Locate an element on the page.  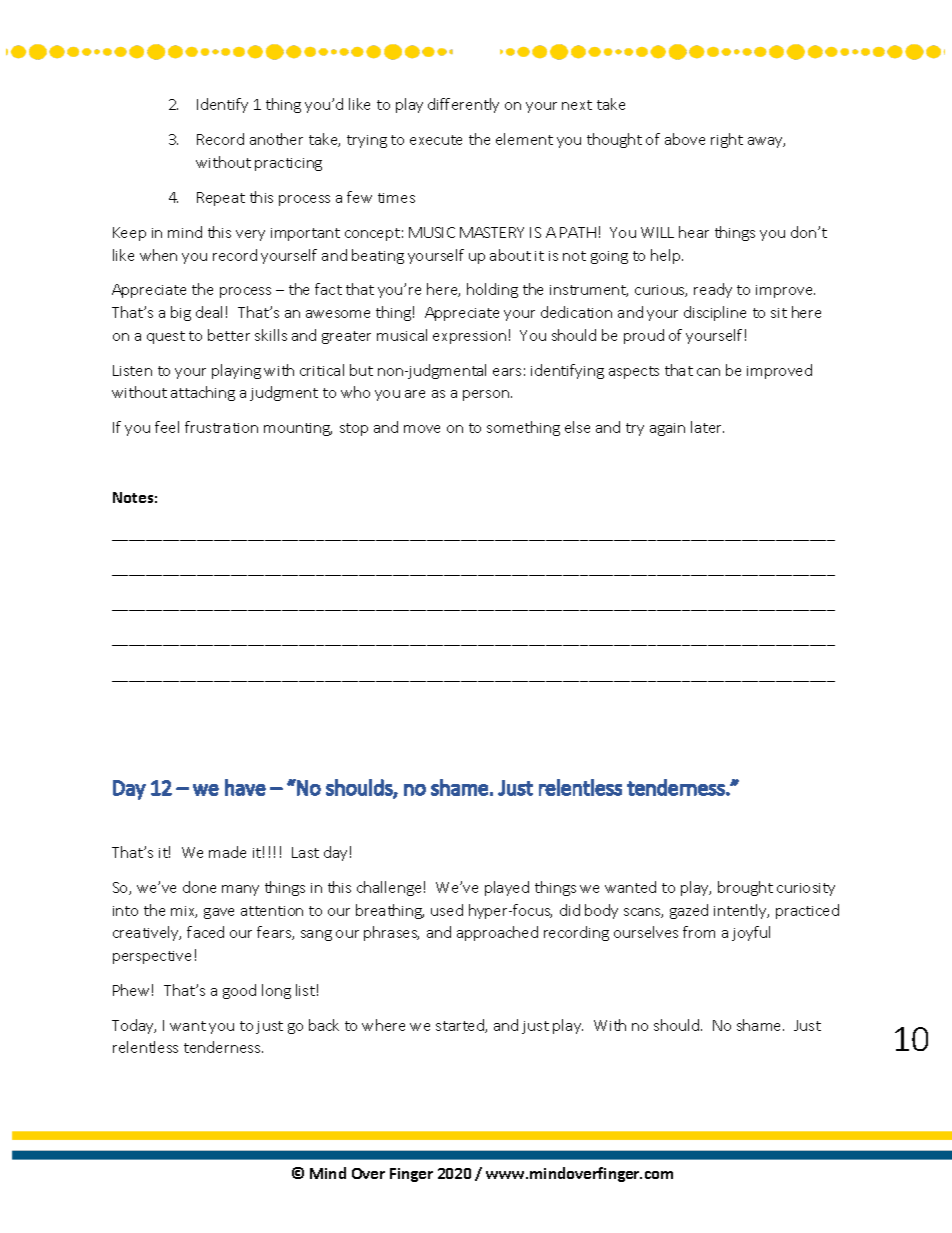
frustration is located at coordinates (221, 427).
